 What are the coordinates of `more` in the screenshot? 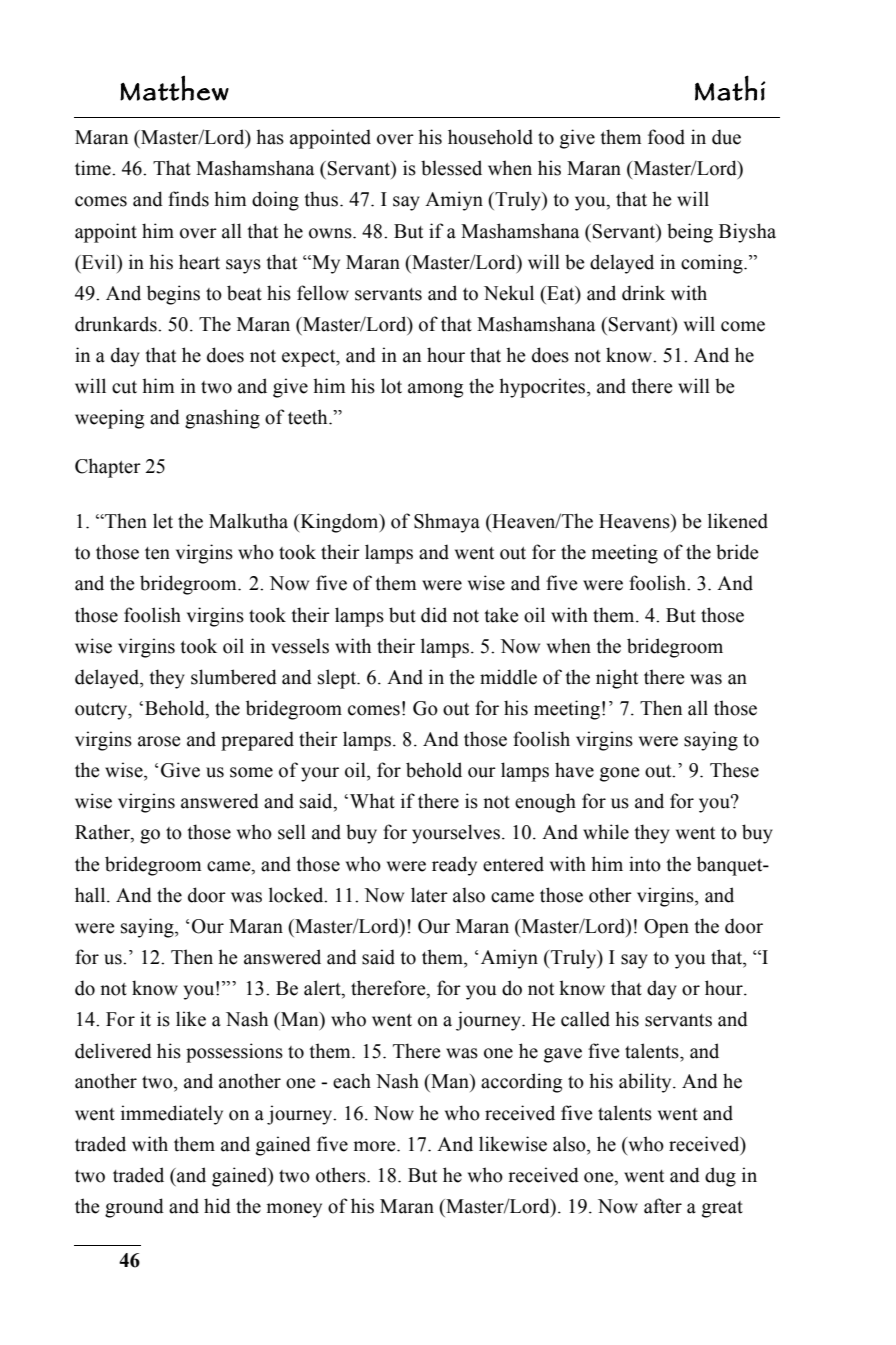 It's located at (376, 1146).
